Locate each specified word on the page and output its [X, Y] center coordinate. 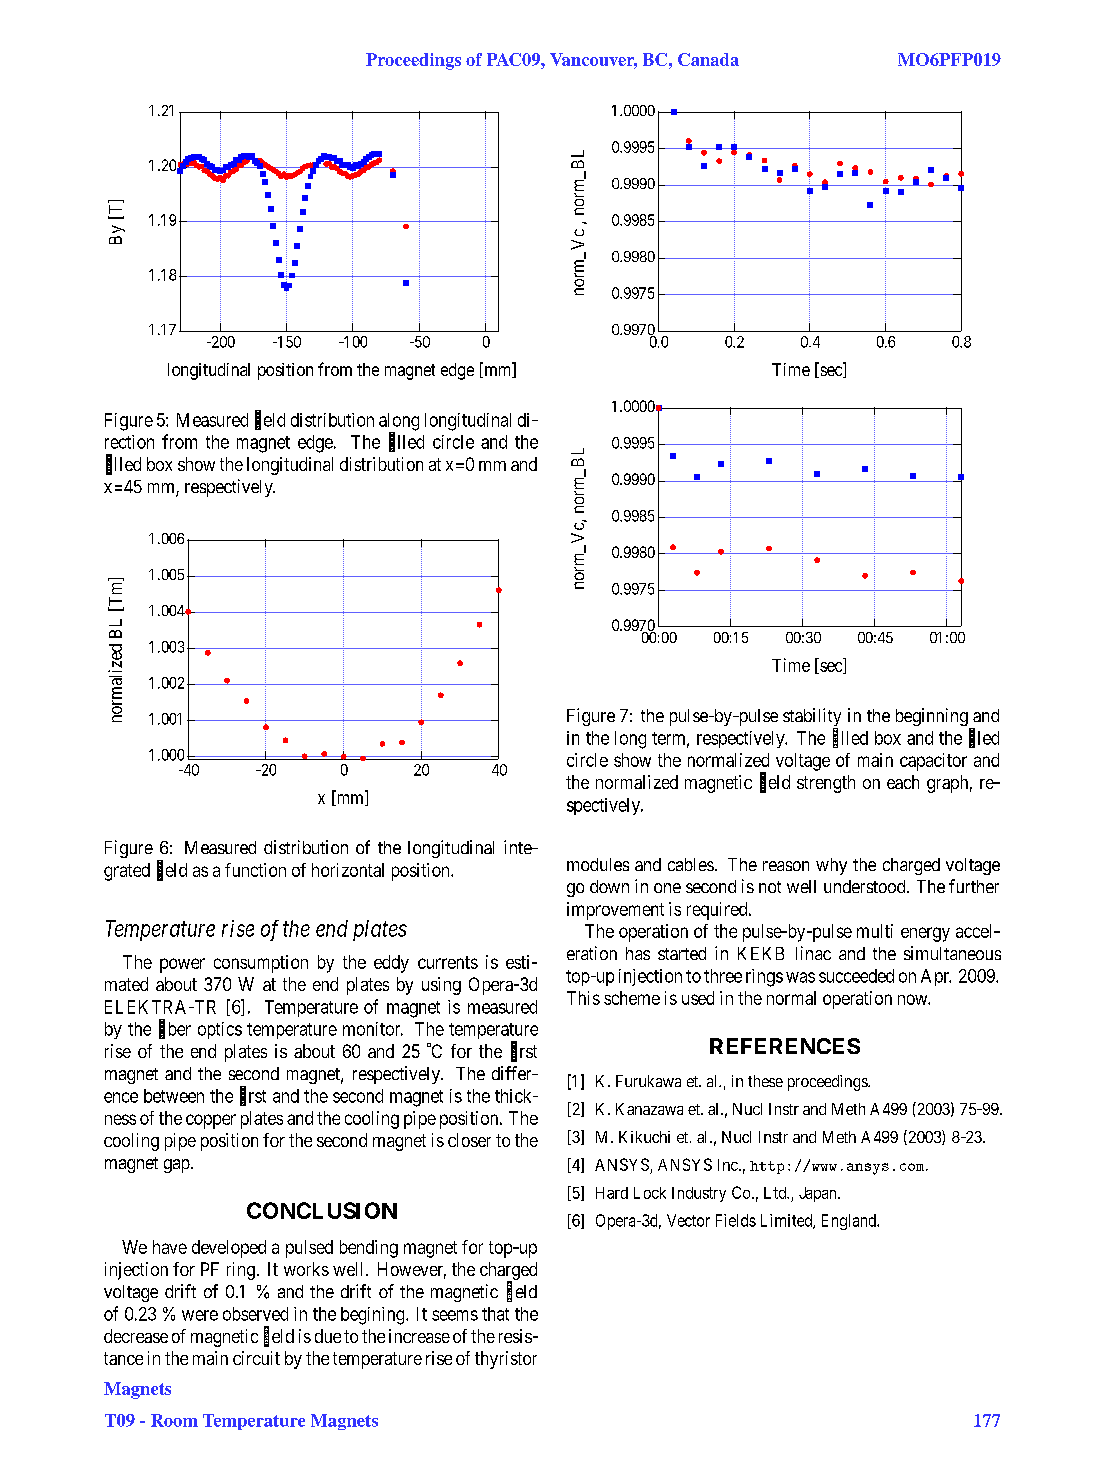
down [609, 886]
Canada [708, 59]
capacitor [933, 762]
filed [984, 738]
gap [177, 1166]
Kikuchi [644, 1137]
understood [866, 886]
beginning [933, 718]
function [255, 870]
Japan [819, 1194]
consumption [261, 964]
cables [691, 864]
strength [826, 784]
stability [812, 718]
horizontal [348, 870]
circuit [256, 1358]
